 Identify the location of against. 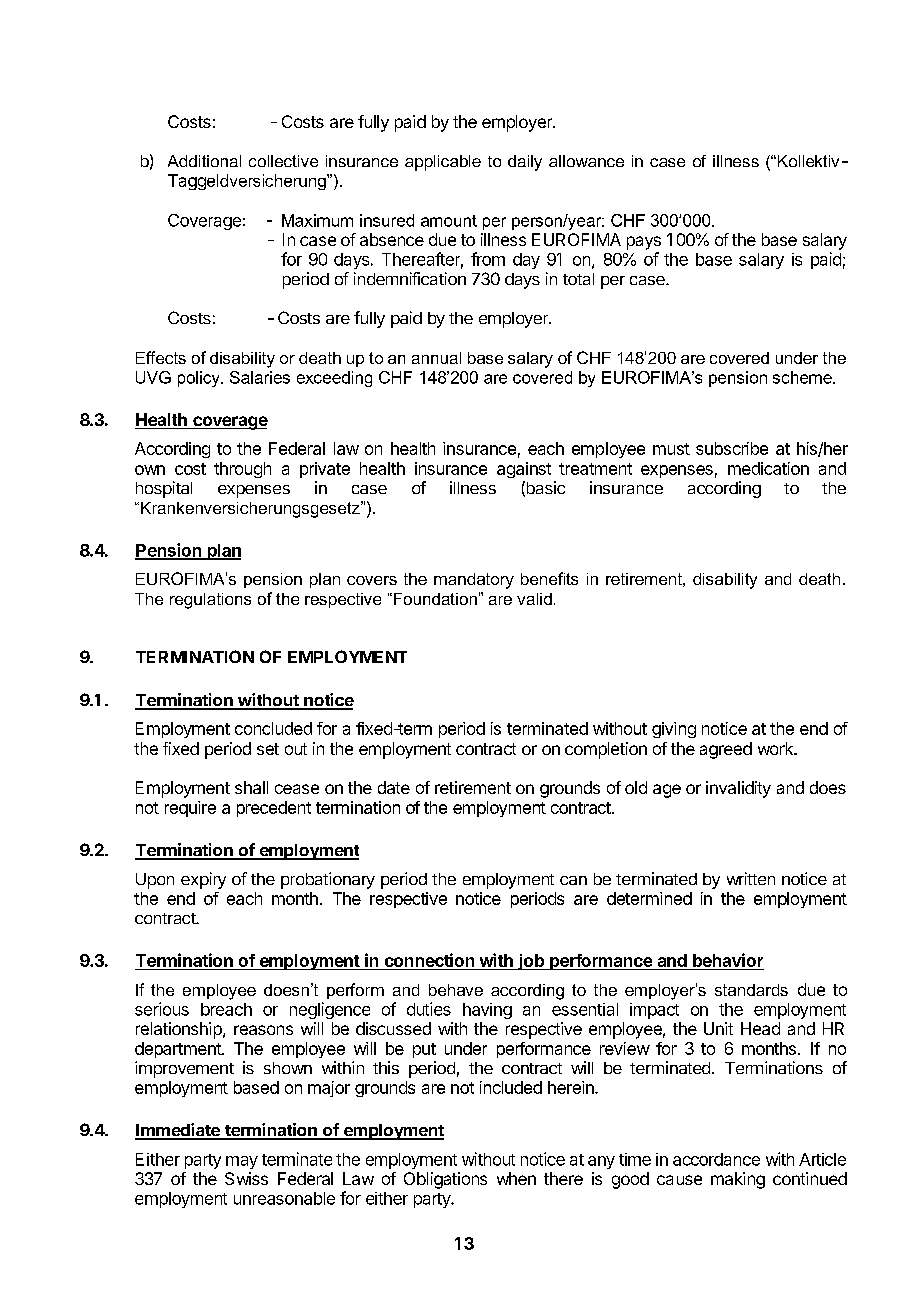
(524, 470).
